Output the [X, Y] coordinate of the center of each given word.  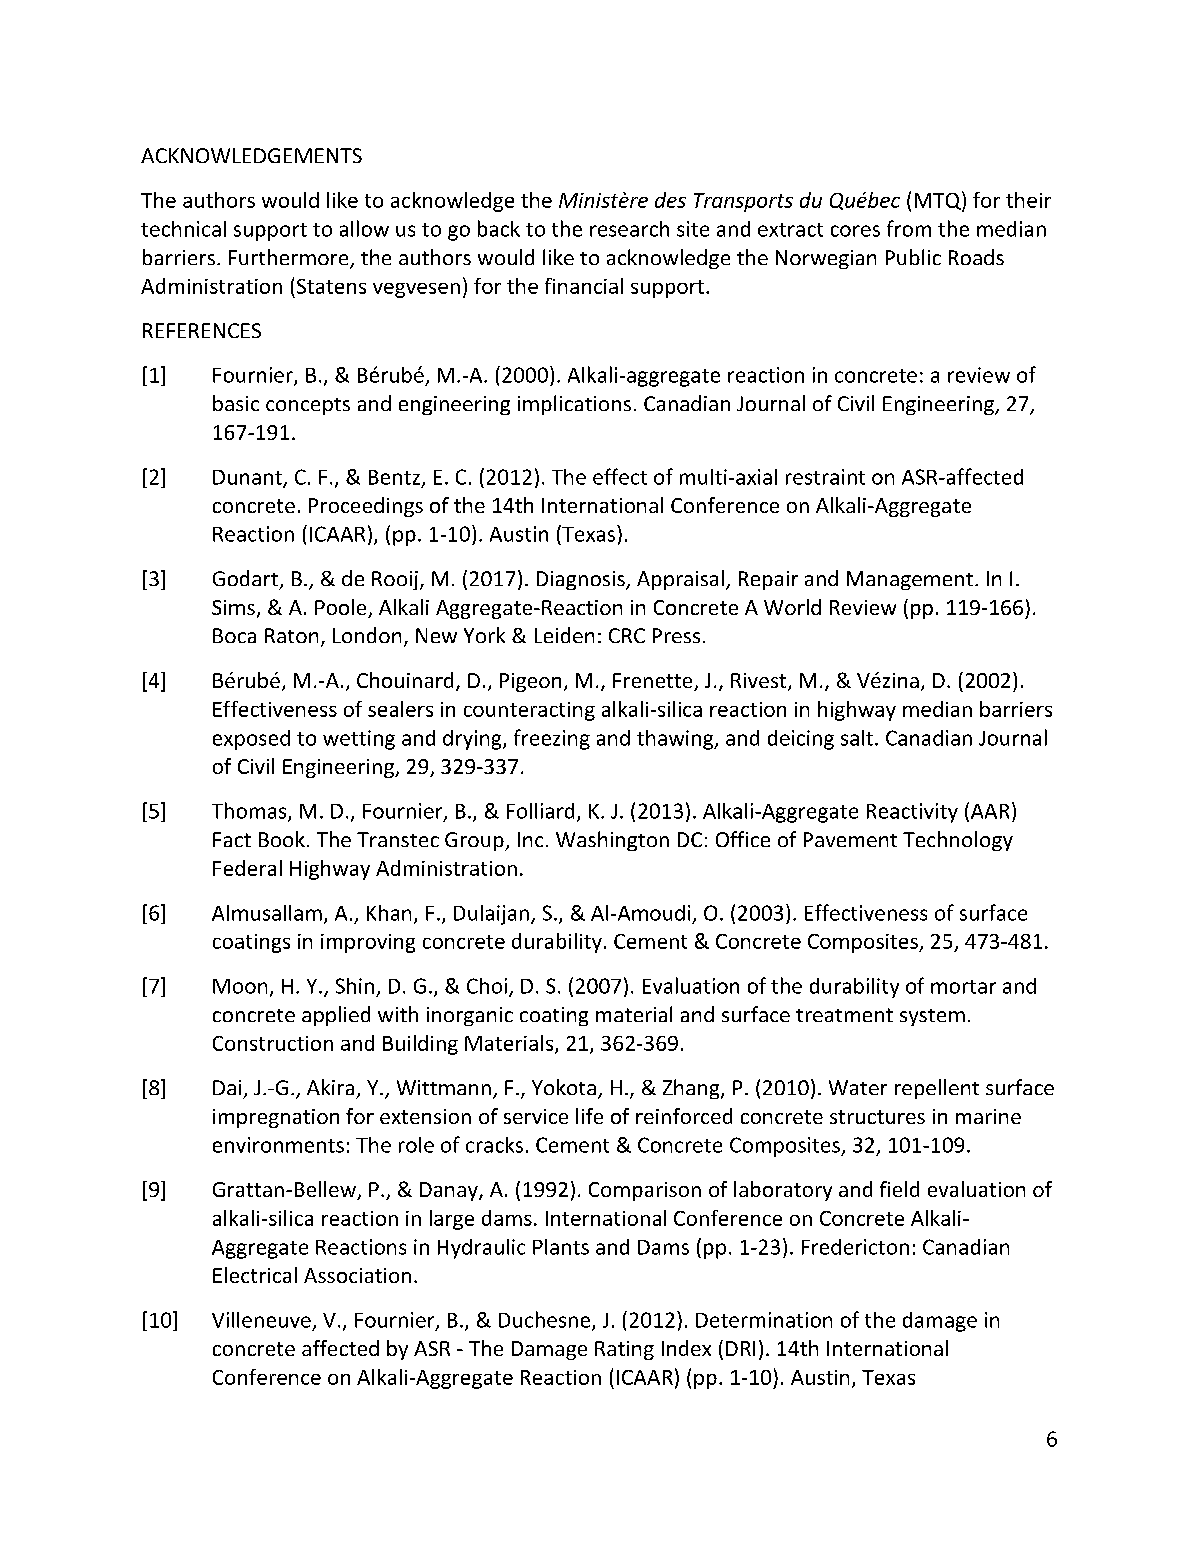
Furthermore [290, 258]
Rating [624, 1350]
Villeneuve [261, 1320]
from [909, 228]
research [629, 229]
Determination [764, 1320]
